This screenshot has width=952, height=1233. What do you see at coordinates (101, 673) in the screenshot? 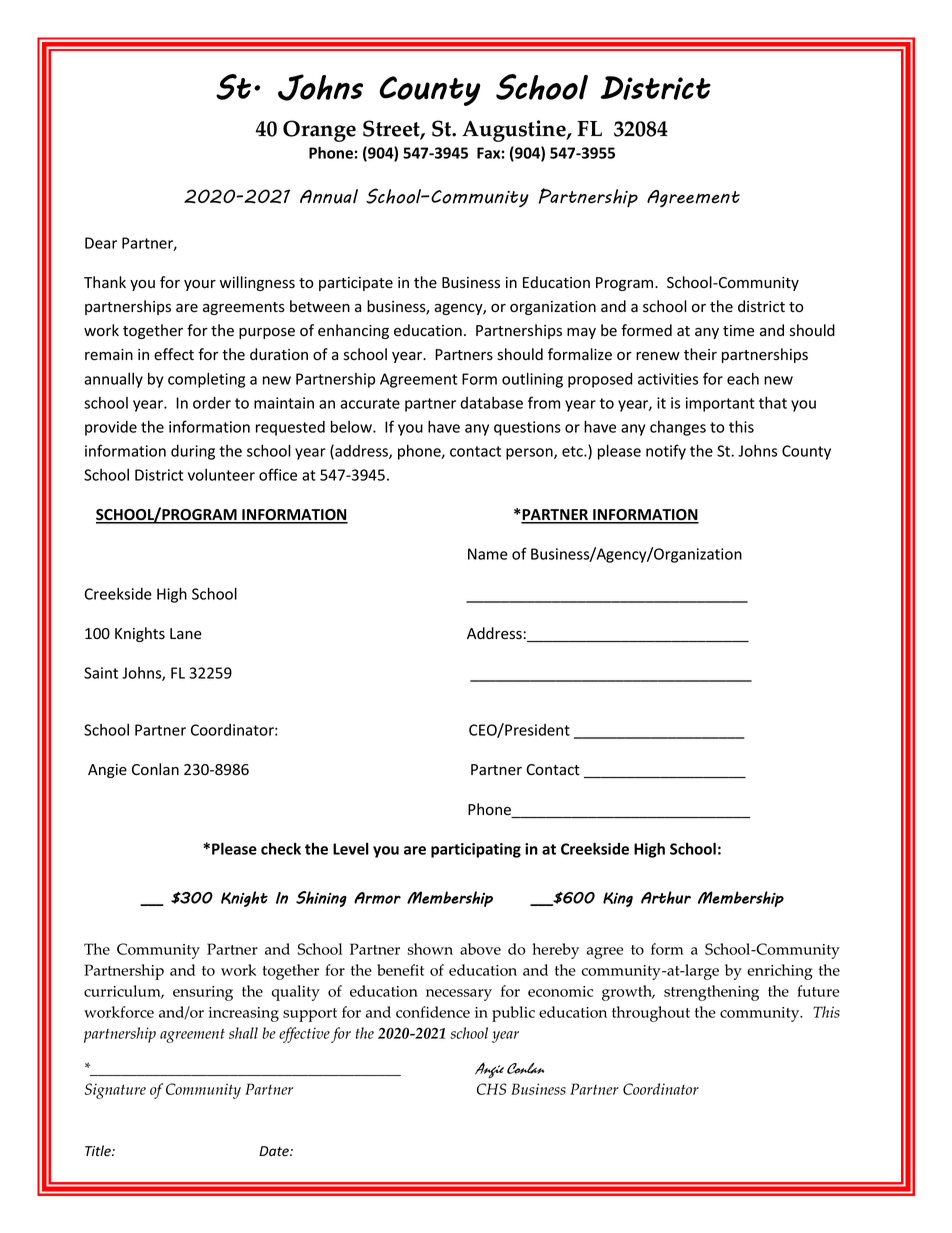
I see `Saint` at bounding box center [101, 673].
